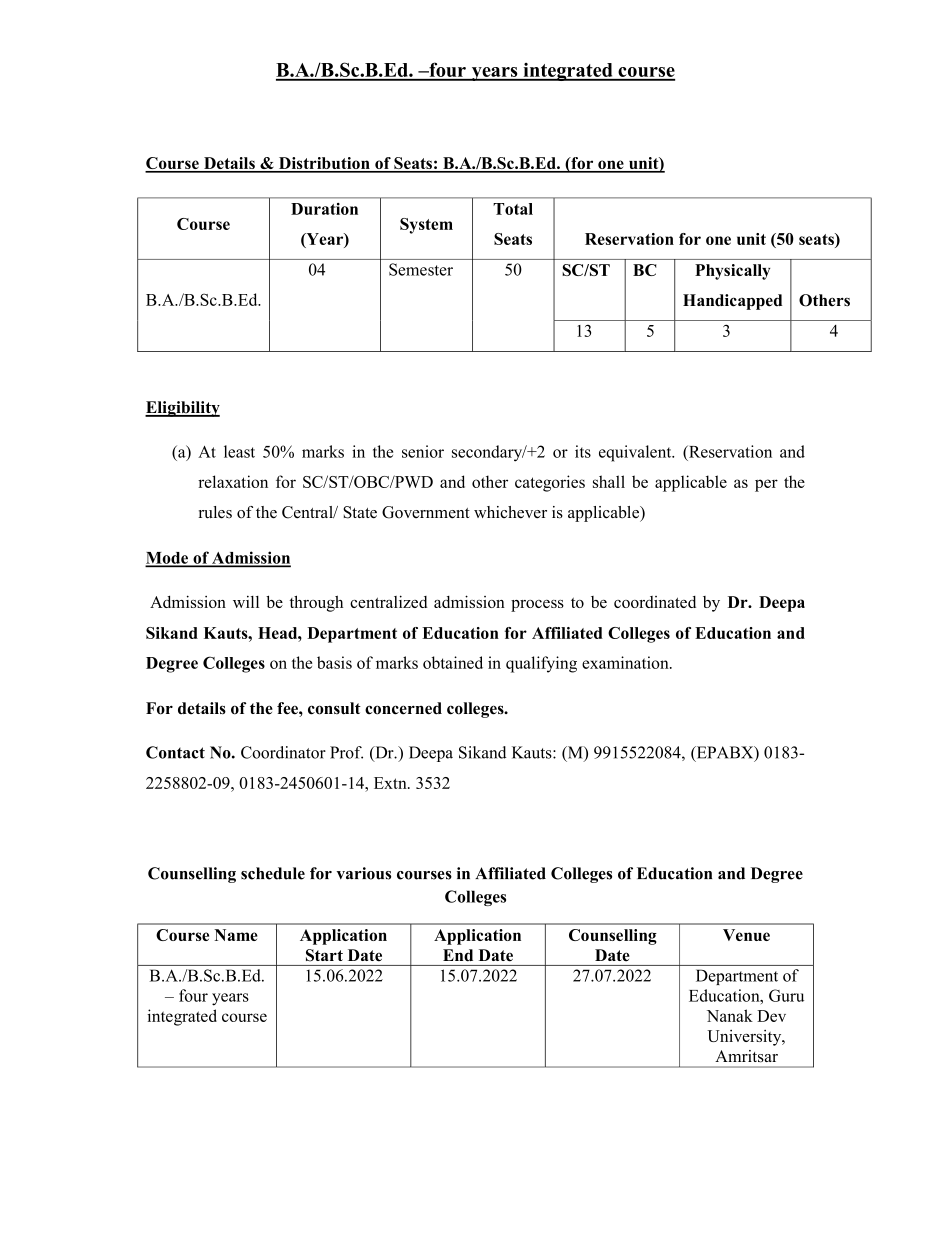  What do you see at coordinates (655, 602) in the document?
I see `coordinated` at bounding box center [655, 602].
